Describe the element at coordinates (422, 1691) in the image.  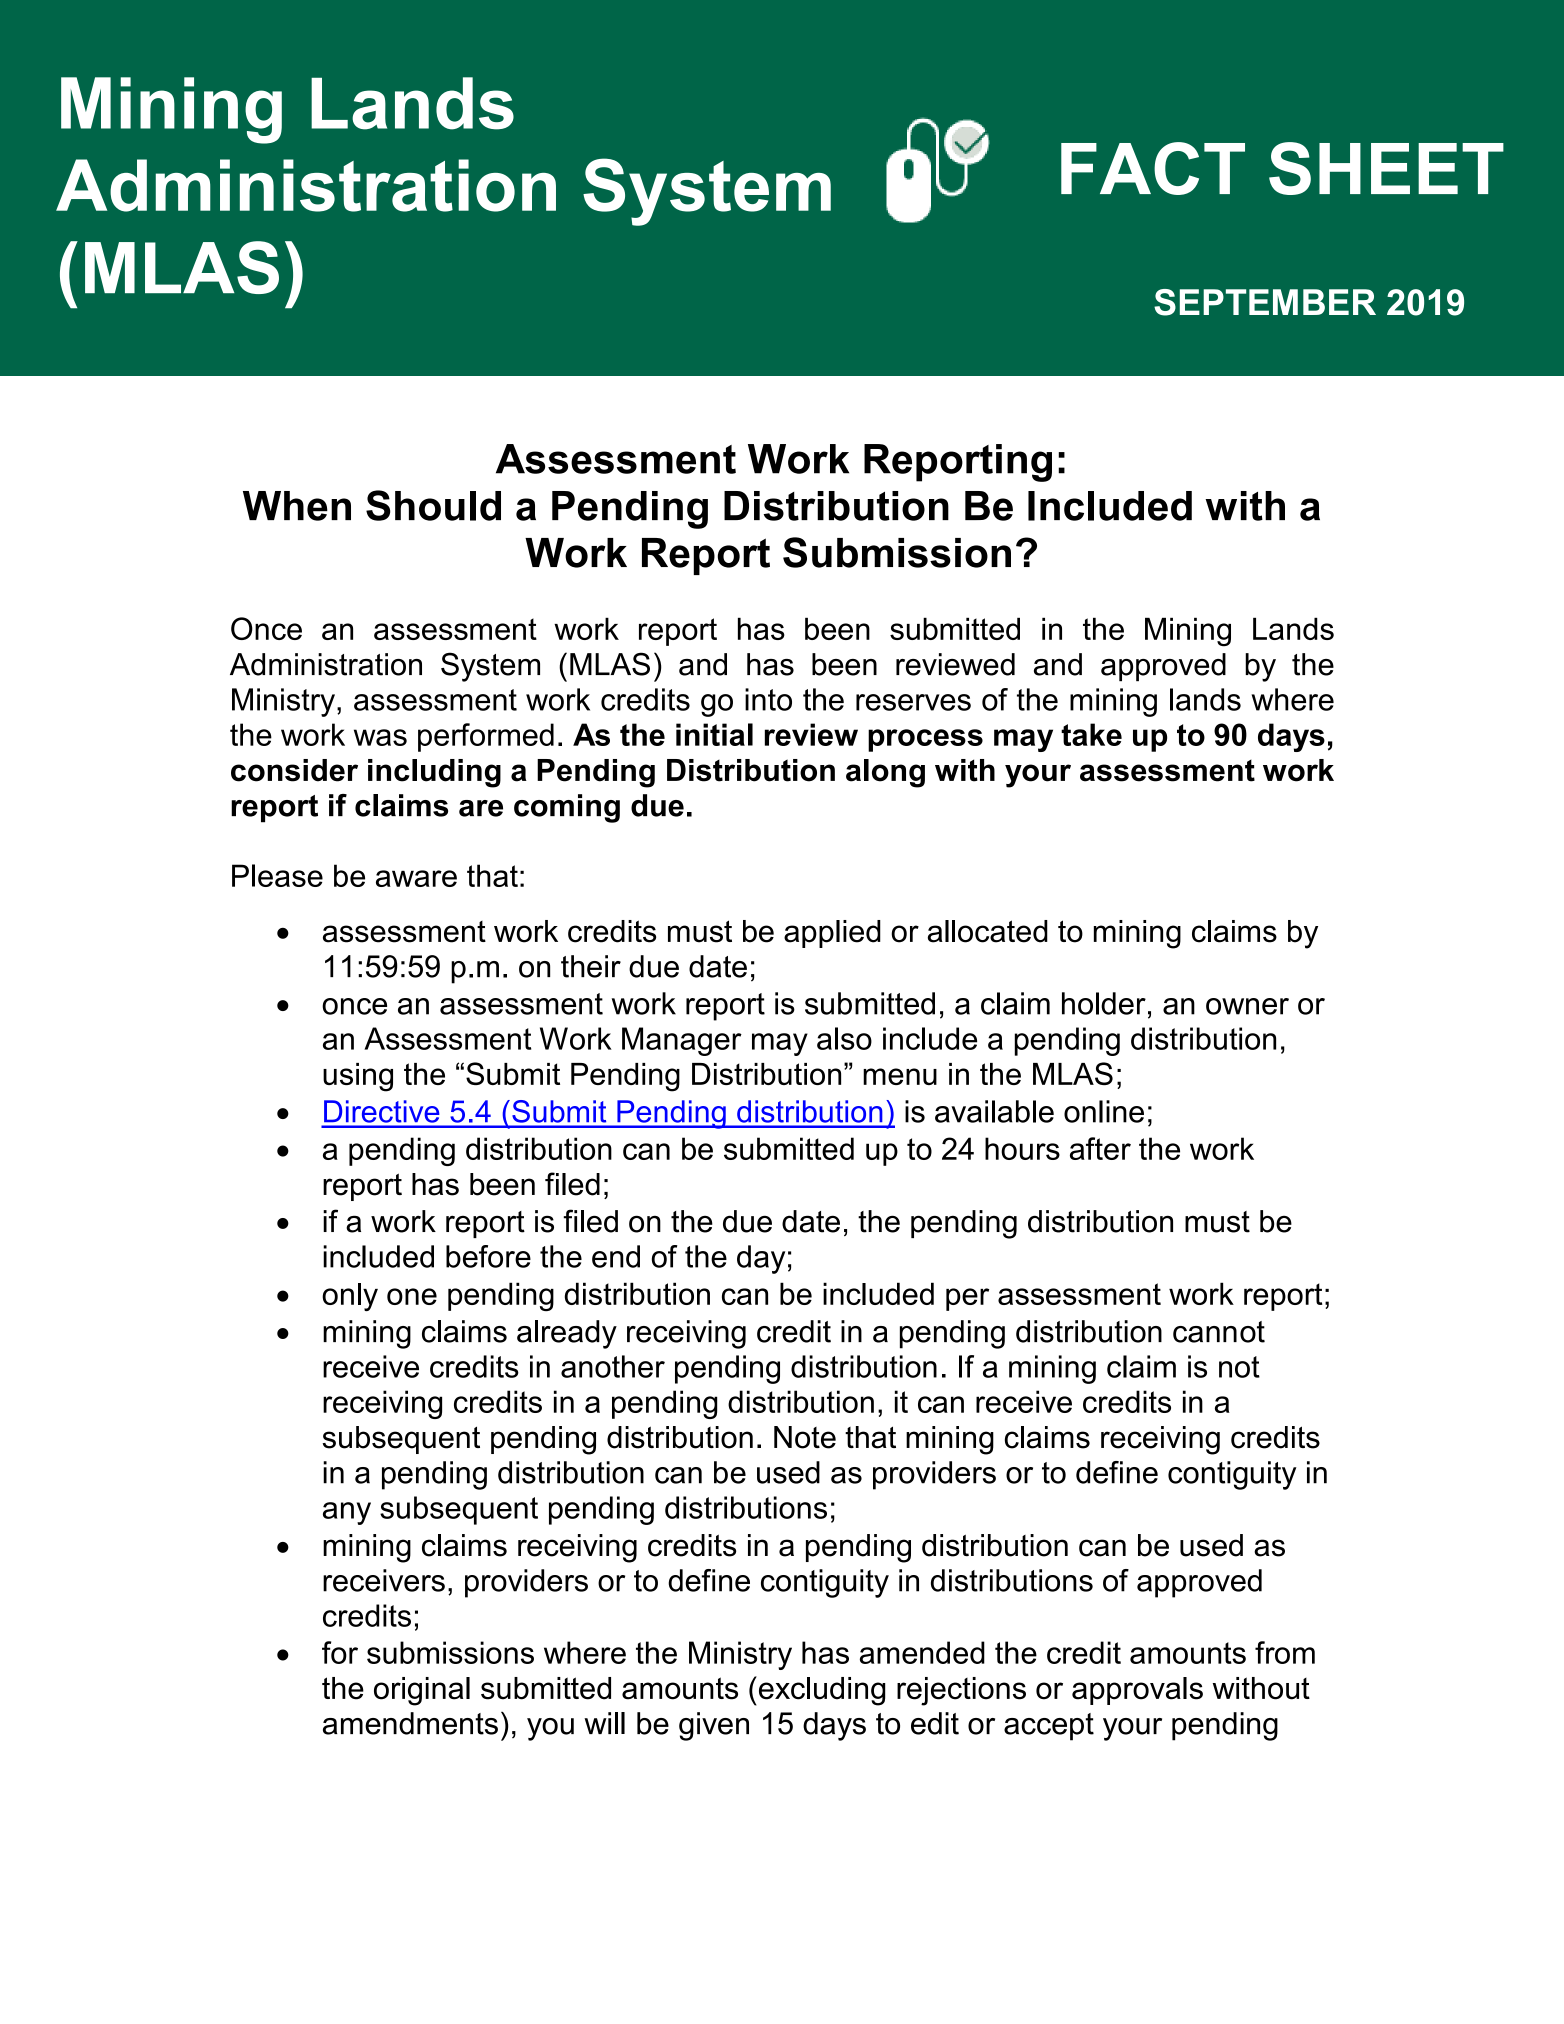
I see `original` at that location.
